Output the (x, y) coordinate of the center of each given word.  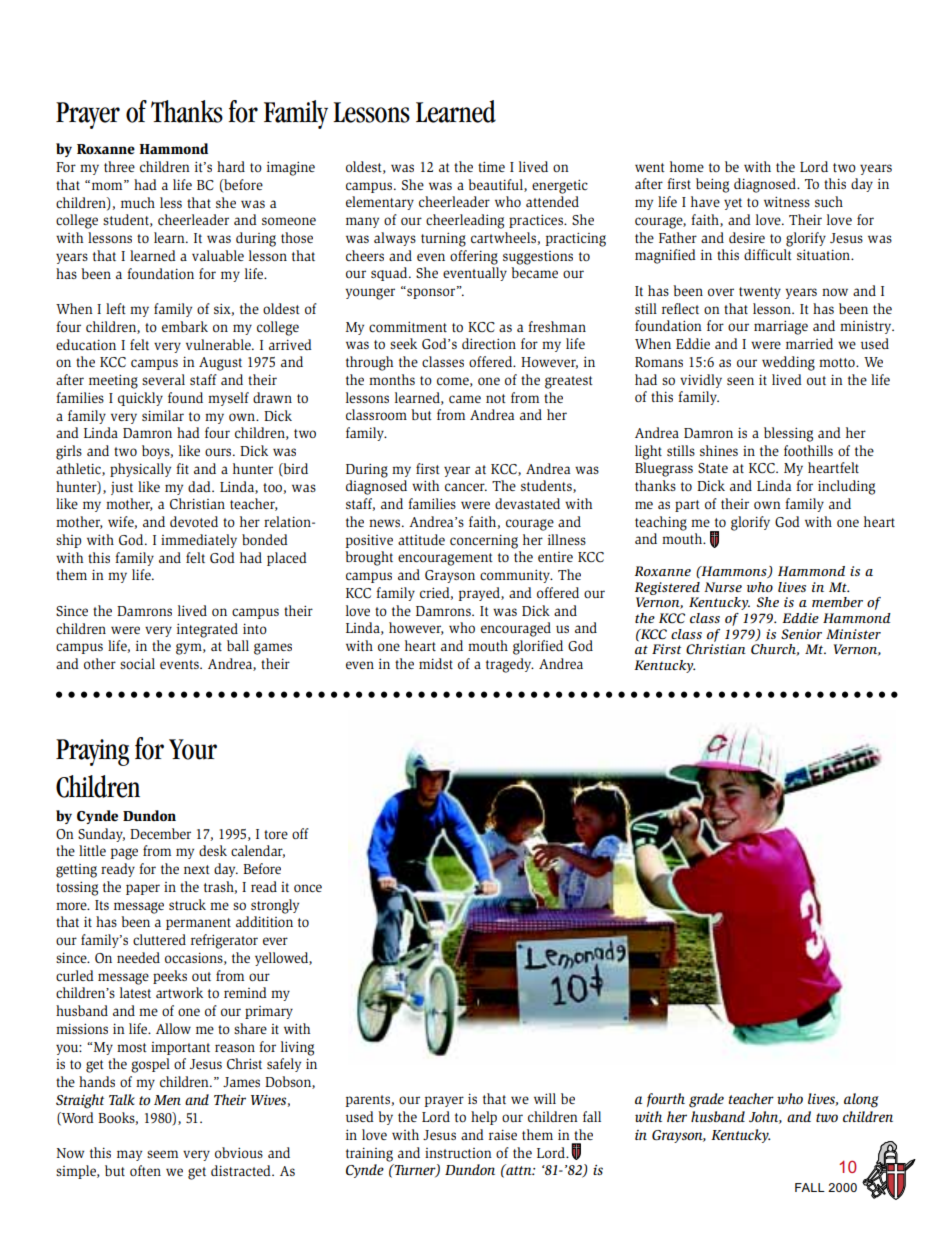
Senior (801, 634)
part (687, 506)
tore (276, 834)
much (138, 202)
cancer (466, 487)
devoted (194, 521)
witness (787, 201)
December (160, 833)
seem (162, 1154)
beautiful (496, 185)
